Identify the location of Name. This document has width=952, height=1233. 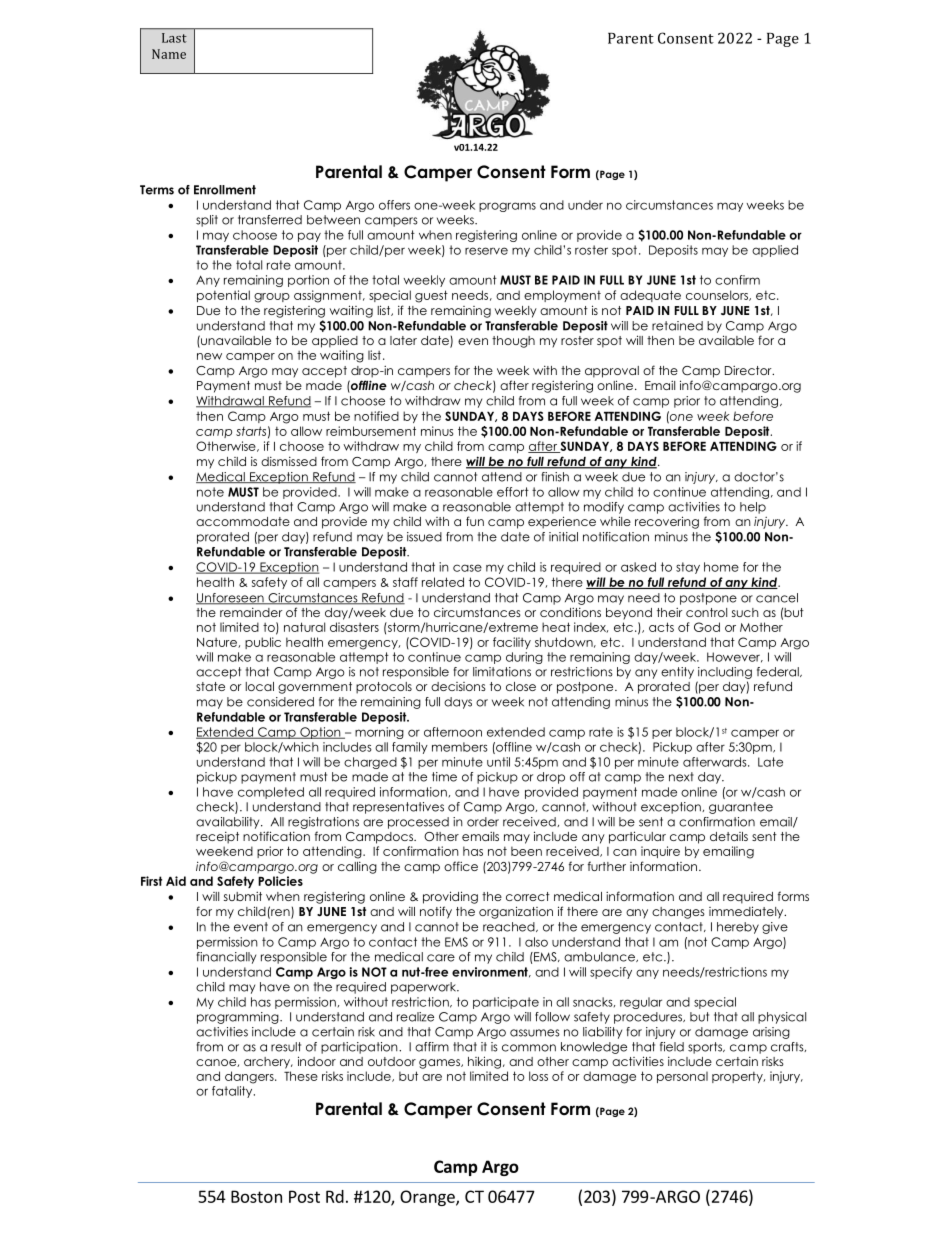
(169, 54).
